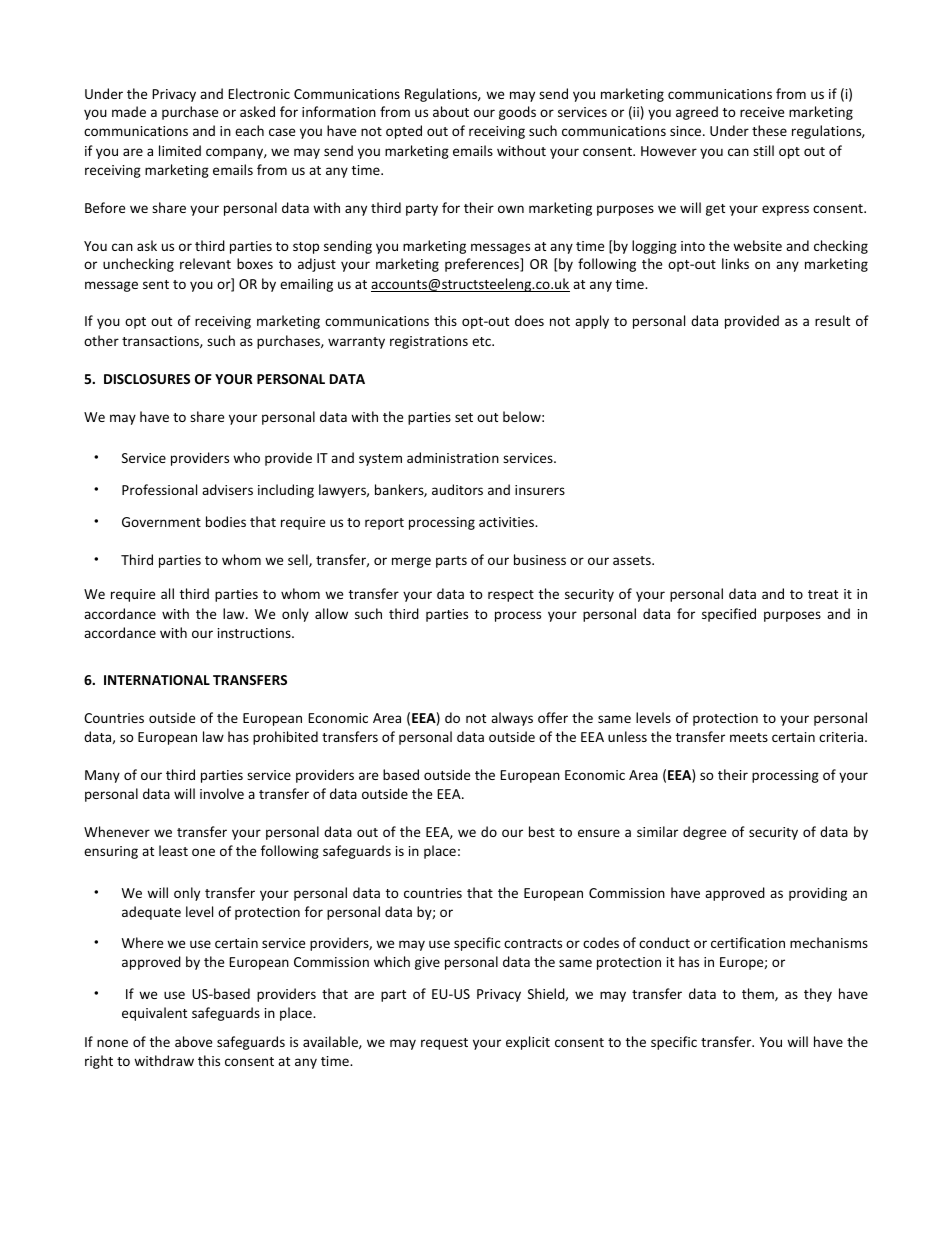 The image size is (952, 1233). What do you see at coordinates (193, 1041) in the image?
I see `above` at bounding box center [193, 1041].
